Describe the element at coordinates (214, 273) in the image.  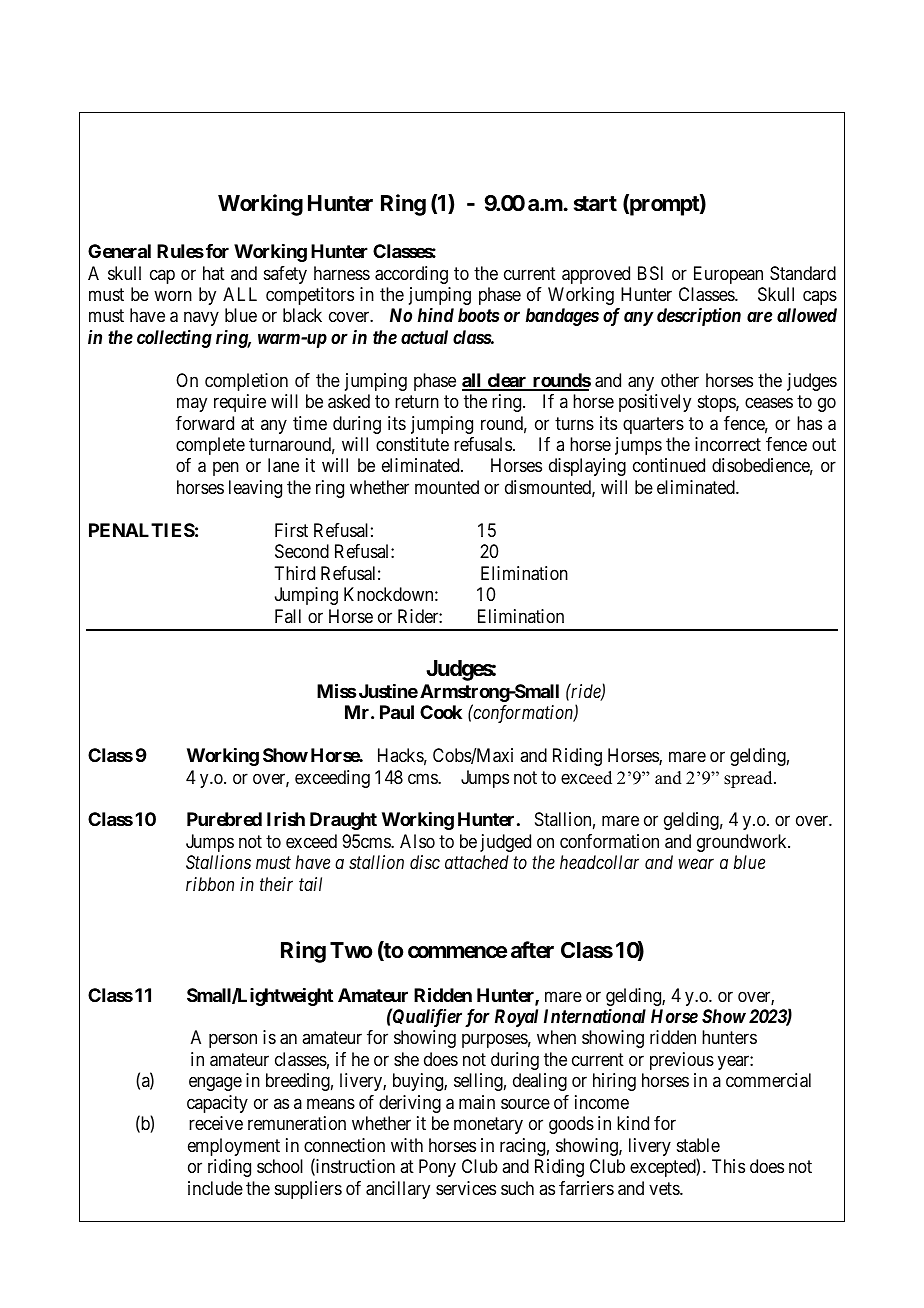
I see `hat` at that location.
